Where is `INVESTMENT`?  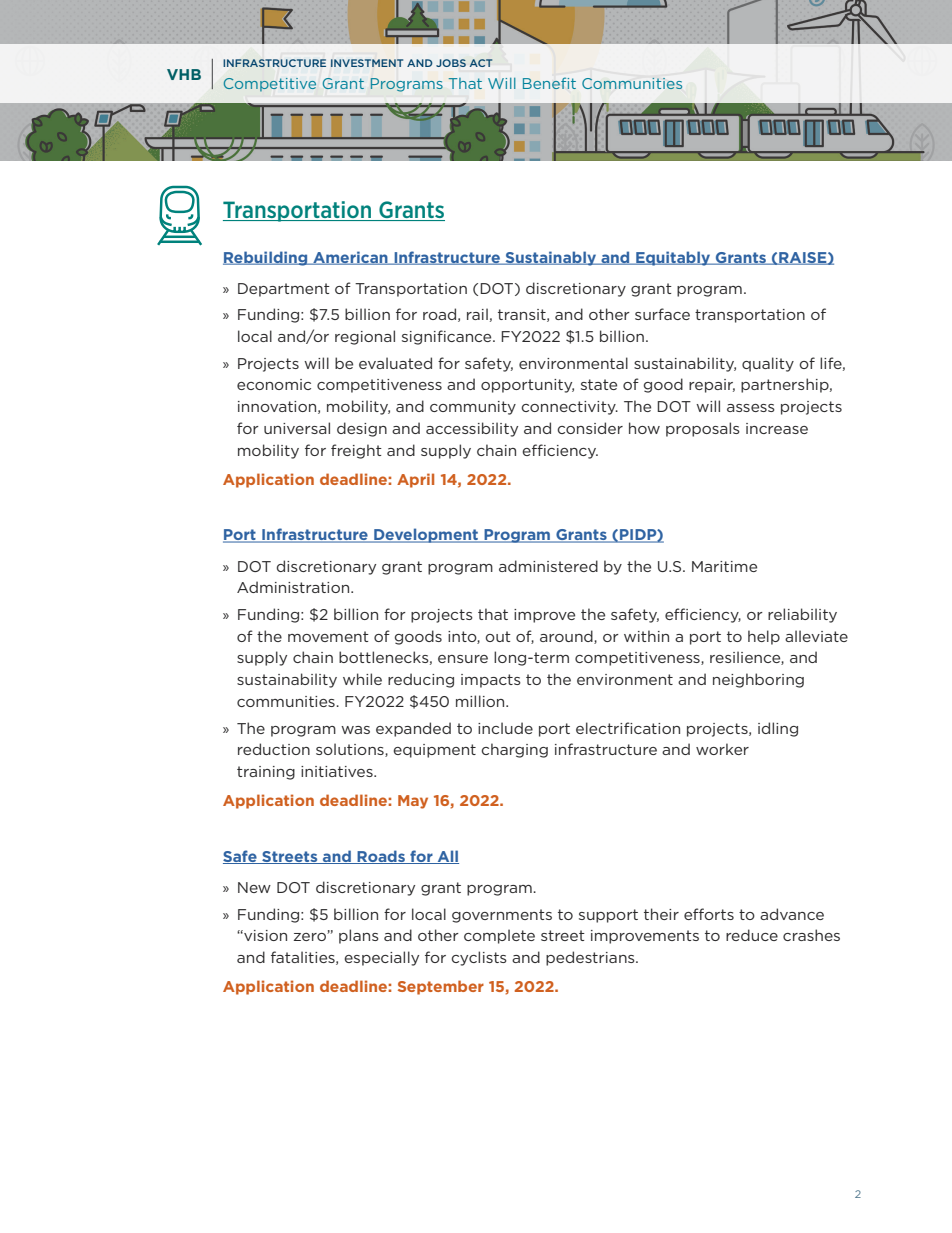 INVESTMENT is located at coordinates (367, 63).
